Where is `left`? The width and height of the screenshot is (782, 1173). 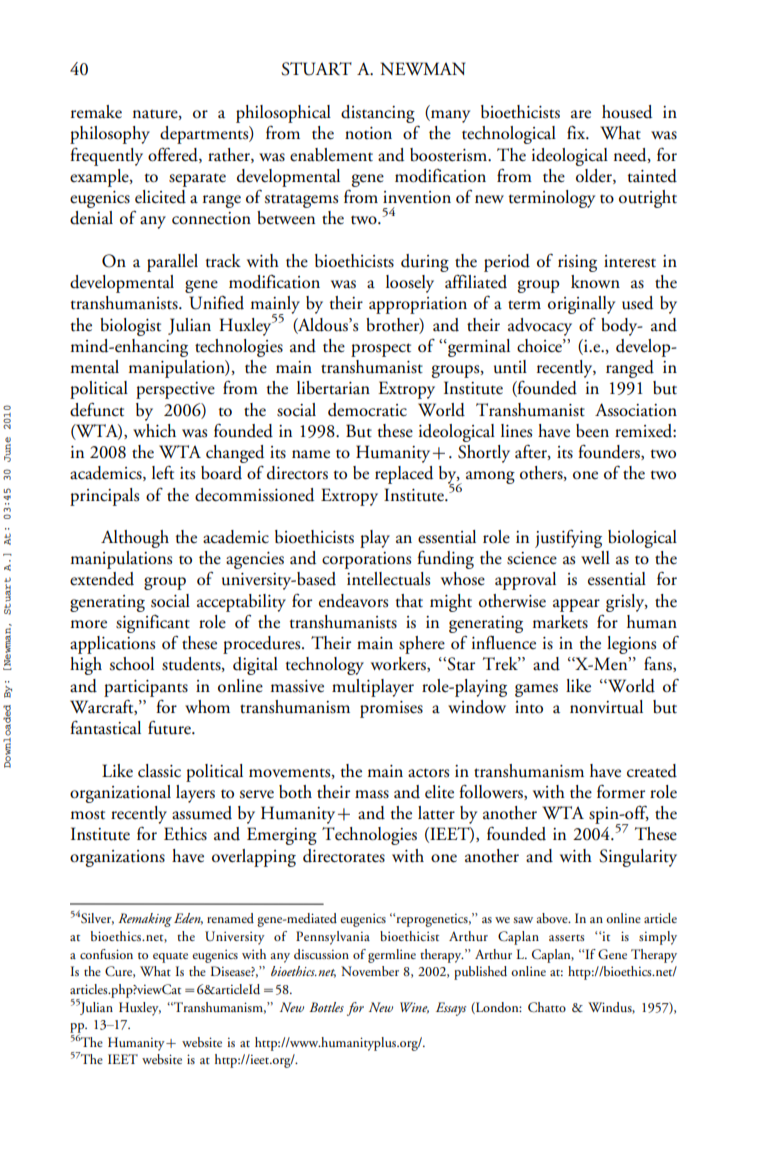 left is located at coordinates (163, 473).
